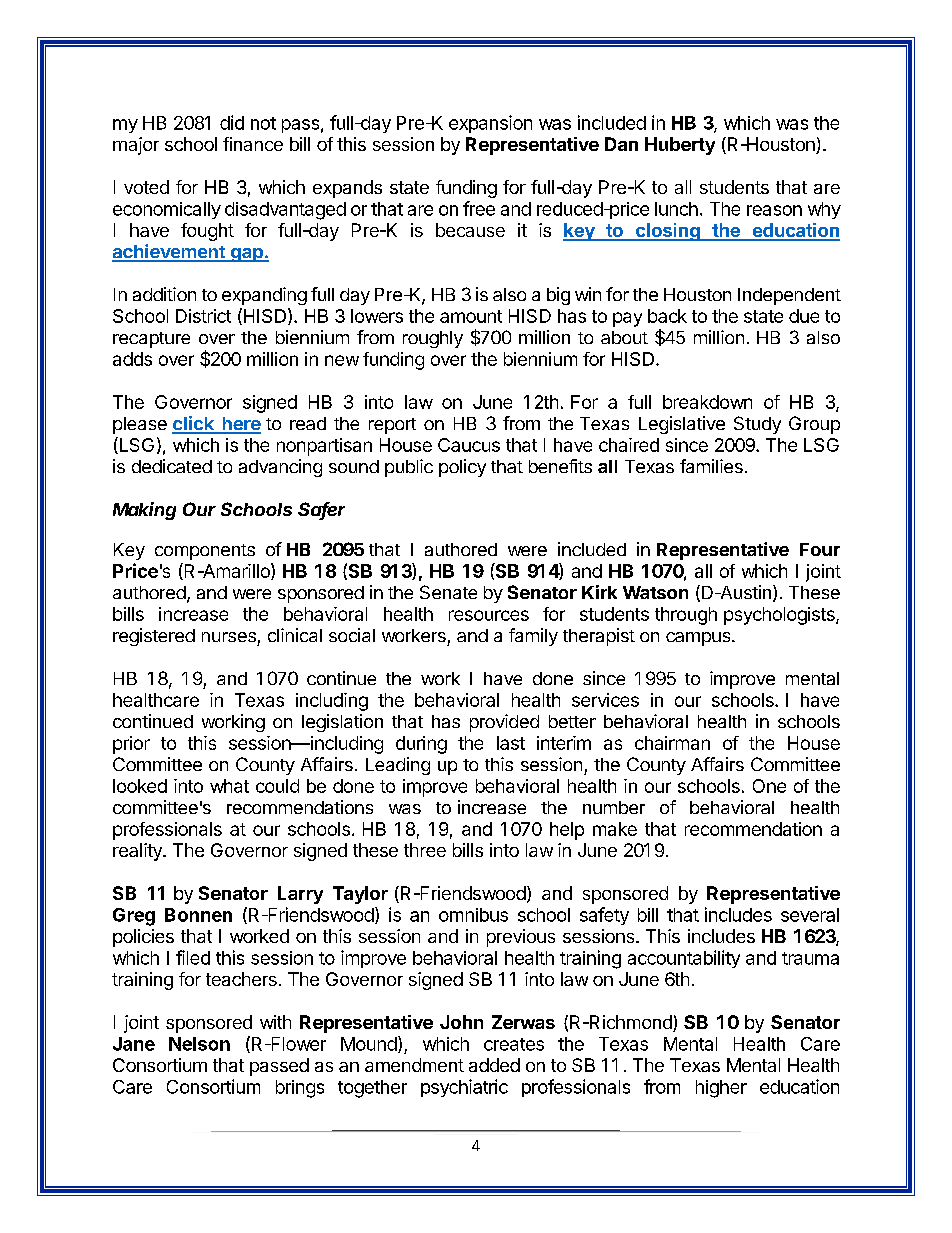 Image resolution: width=952 pixels, height=1233 pixels. What do you see at coordinates (253, 144) in the page?
I see `finance` at bounding box center [253, 144].
